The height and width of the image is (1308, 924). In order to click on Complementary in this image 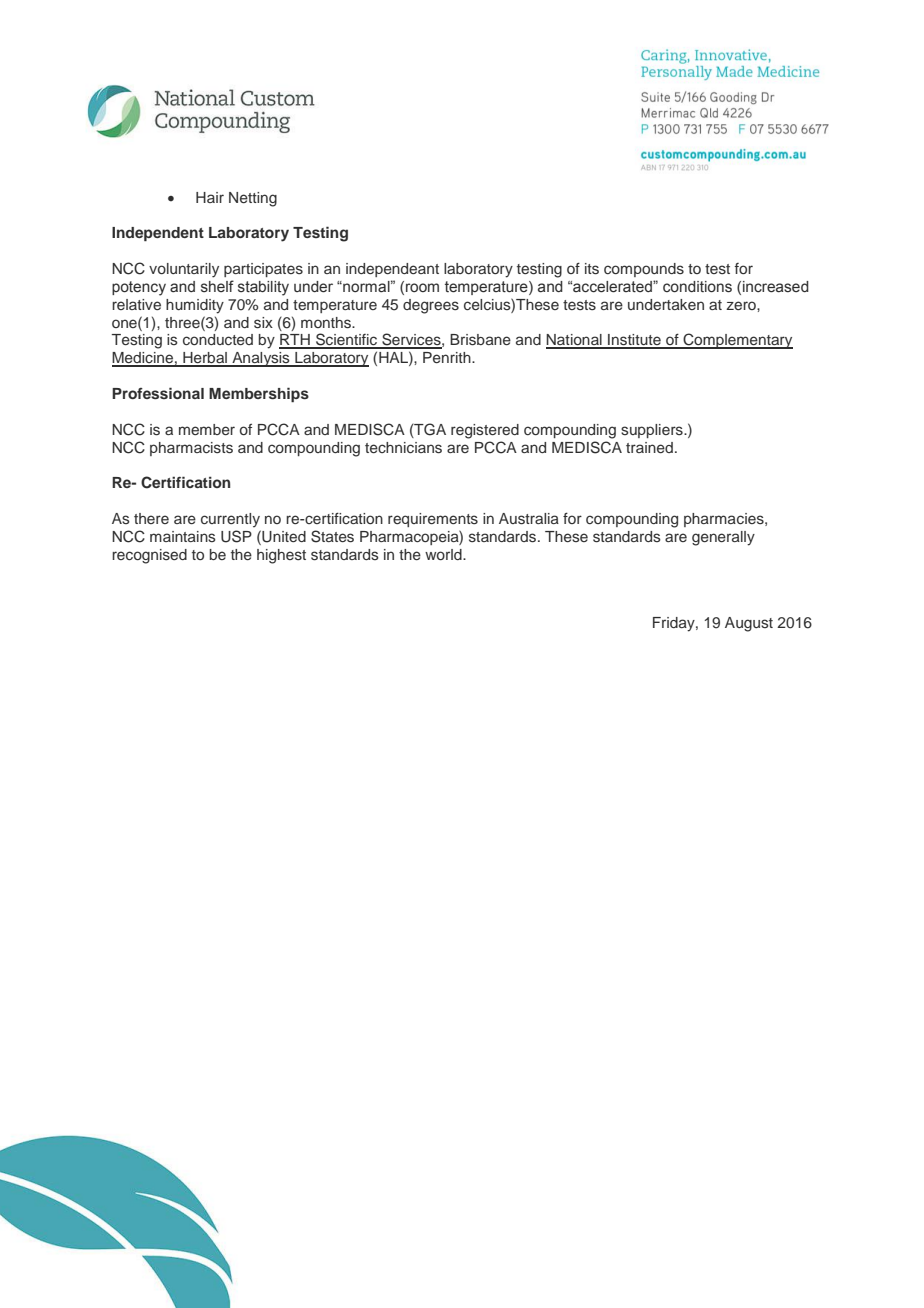, I will do `click(737, 341)`.
